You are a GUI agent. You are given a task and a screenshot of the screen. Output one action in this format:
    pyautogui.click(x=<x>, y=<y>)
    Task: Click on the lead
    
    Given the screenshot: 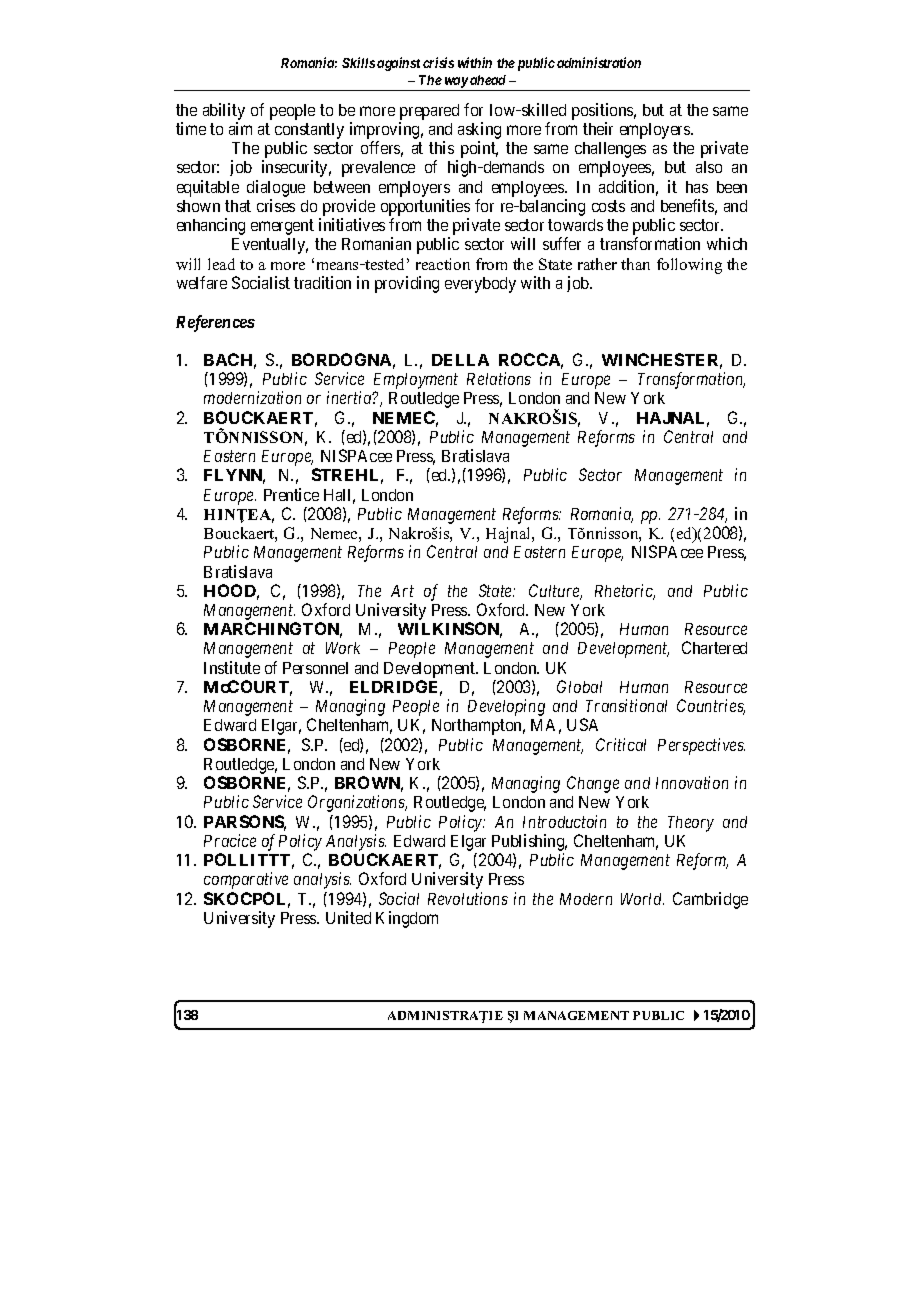 What is the action you would take?
    pyautogui.click(x=221, y=264)
